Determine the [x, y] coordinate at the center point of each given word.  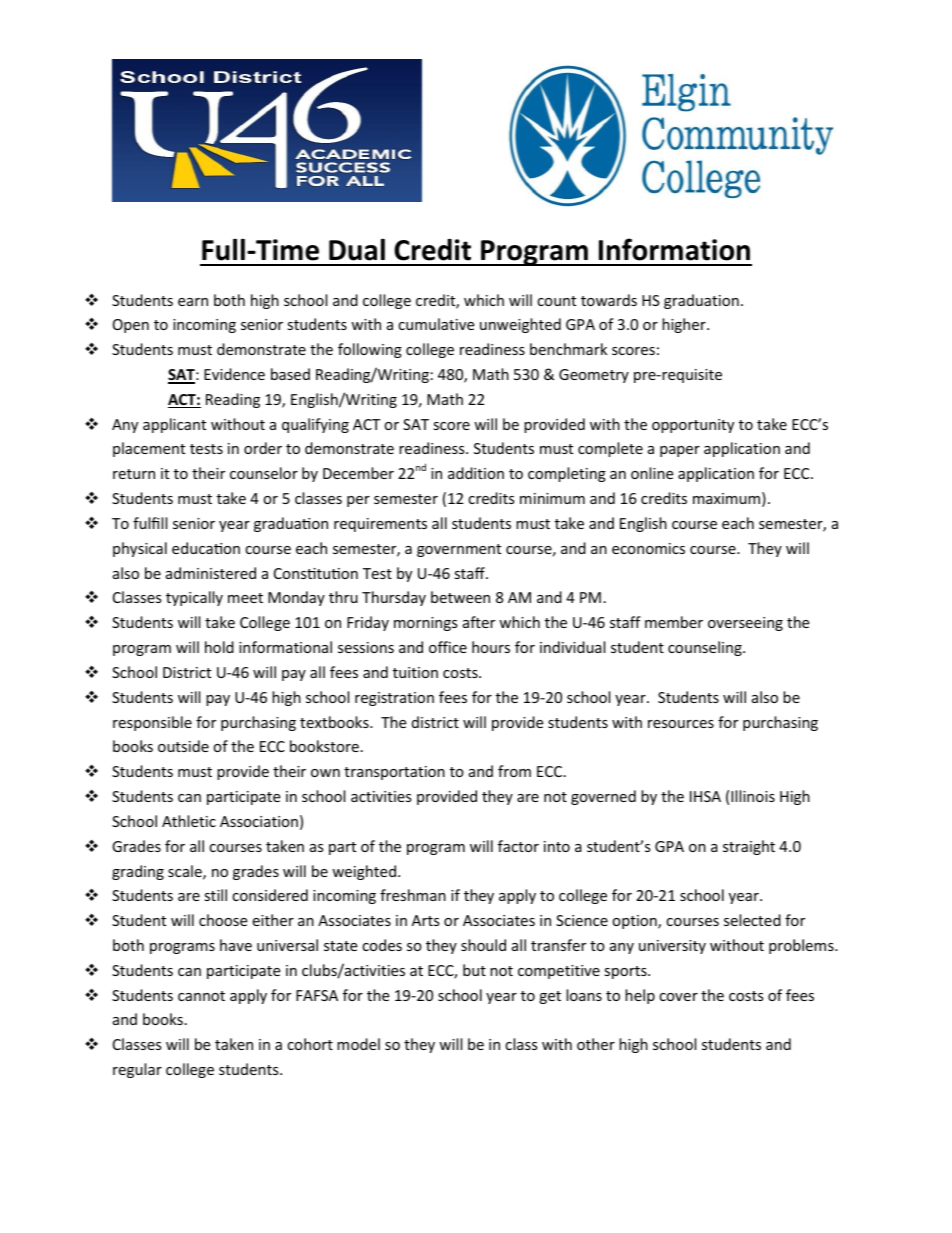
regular [137, 1070]
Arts [426, 920]
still [215, 895]
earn [193, 302]
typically [194, 598]
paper [680, 451]
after [479, 622]
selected [752, 920]
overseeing [745, 624]
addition [476, 473]
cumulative [436, 324]
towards [609, 300]
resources [681, 724]
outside [183, 746]
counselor [264, 473]
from [514, 771]
